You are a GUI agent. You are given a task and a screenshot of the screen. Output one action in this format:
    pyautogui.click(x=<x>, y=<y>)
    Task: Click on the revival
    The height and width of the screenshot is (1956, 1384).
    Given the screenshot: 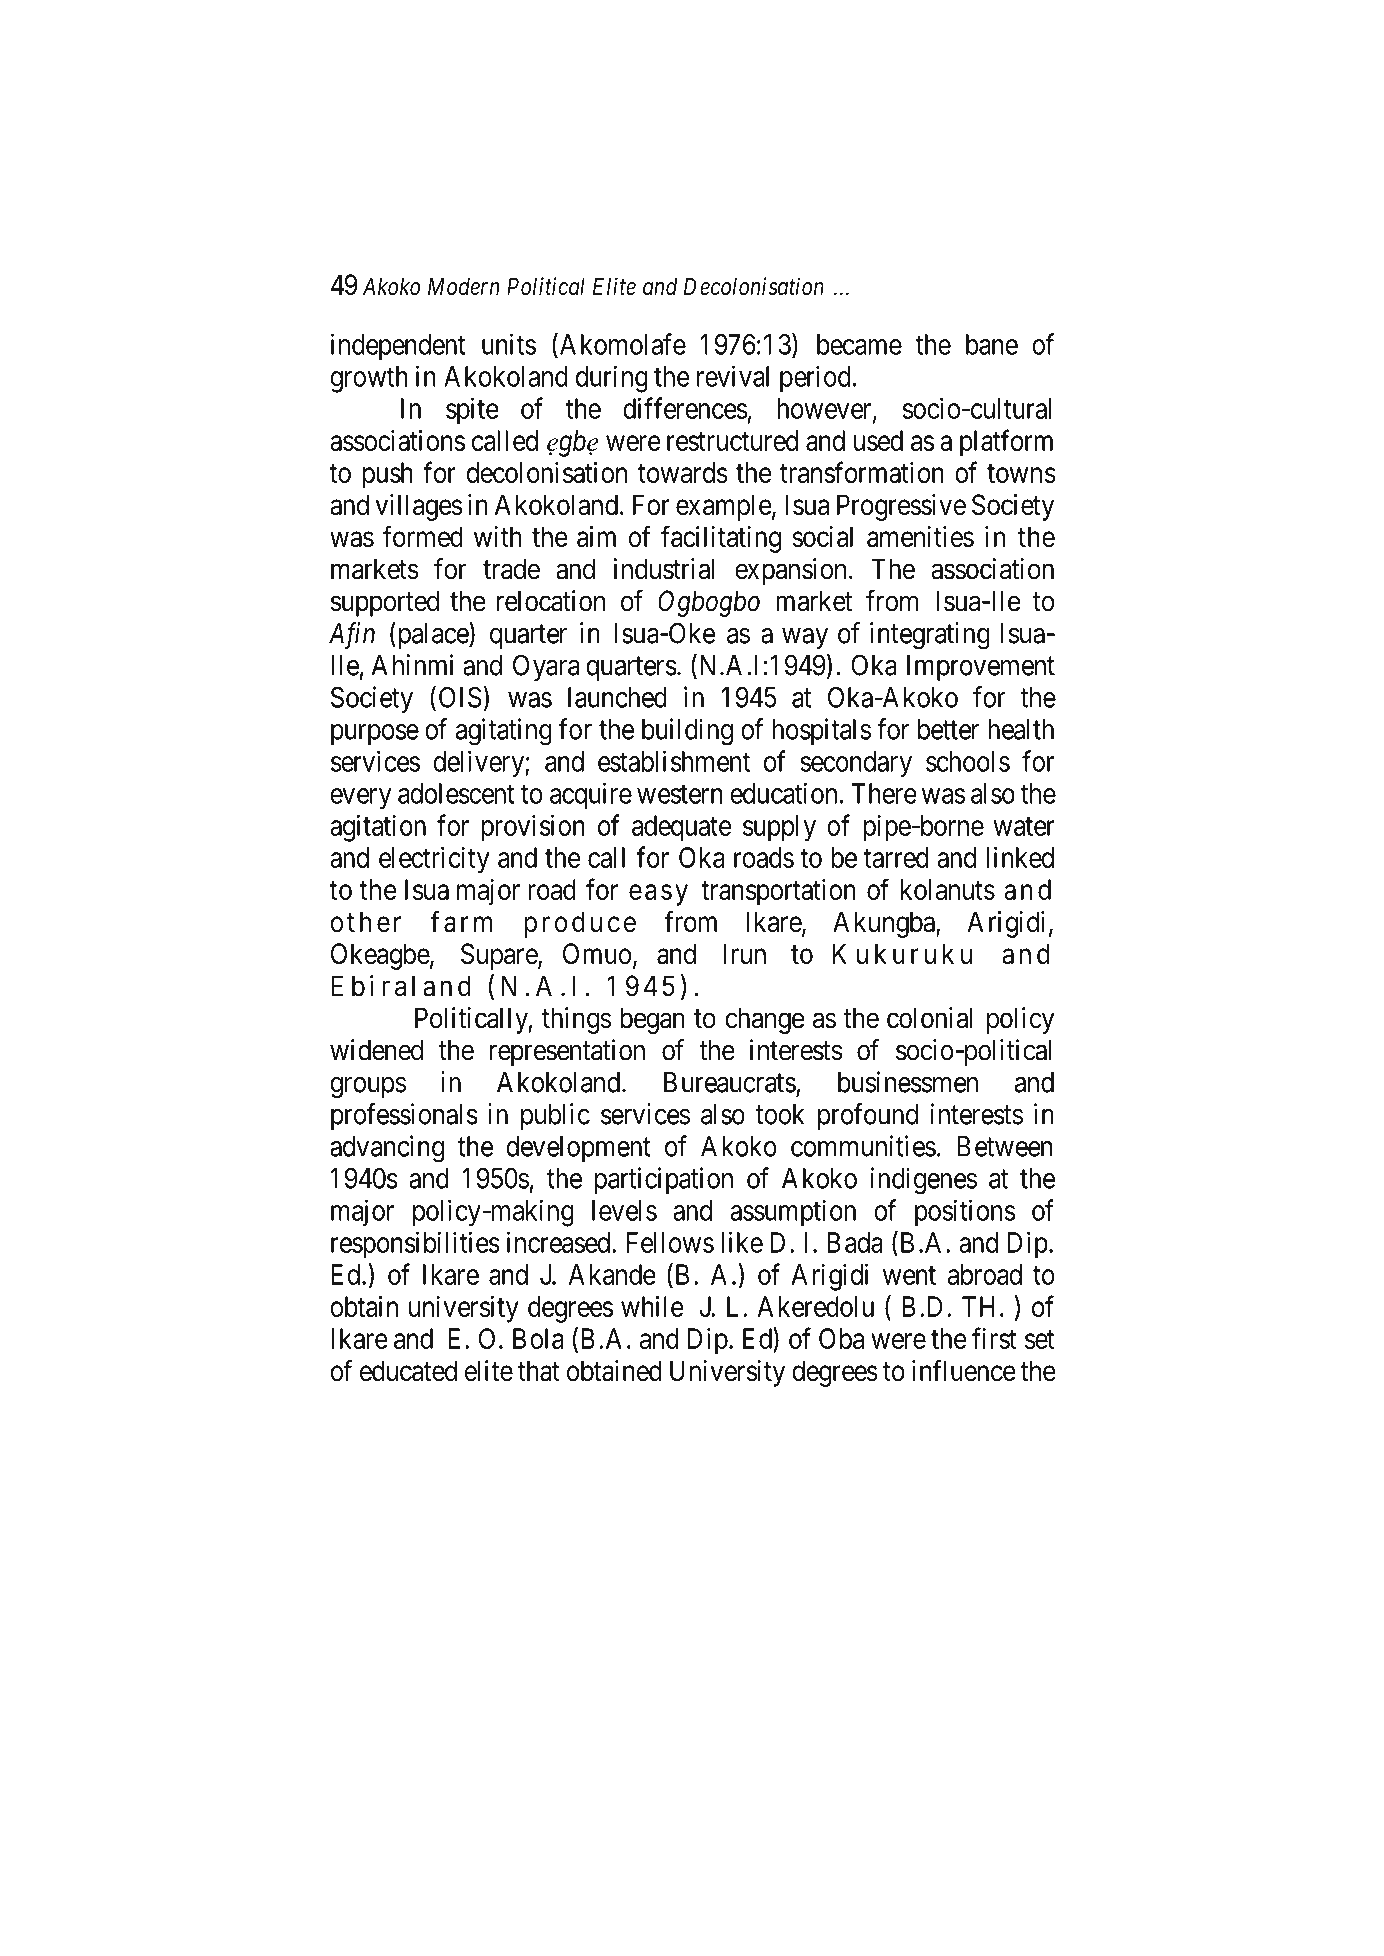 What is the action you would take?
    pyautogui.click(x=733, y=376)
